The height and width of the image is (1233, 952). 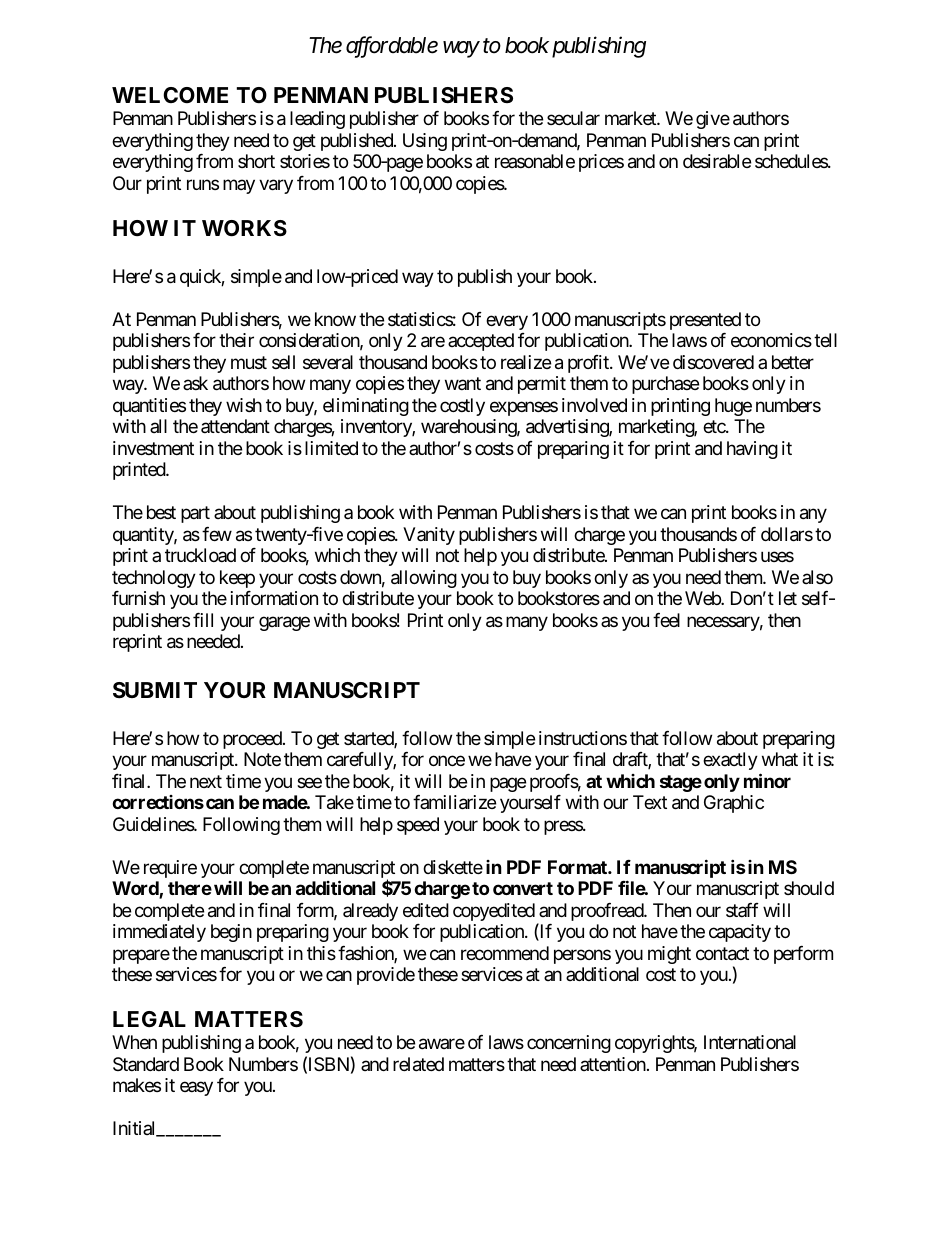 I want to click on allowing, so click(x=424, y=579).
